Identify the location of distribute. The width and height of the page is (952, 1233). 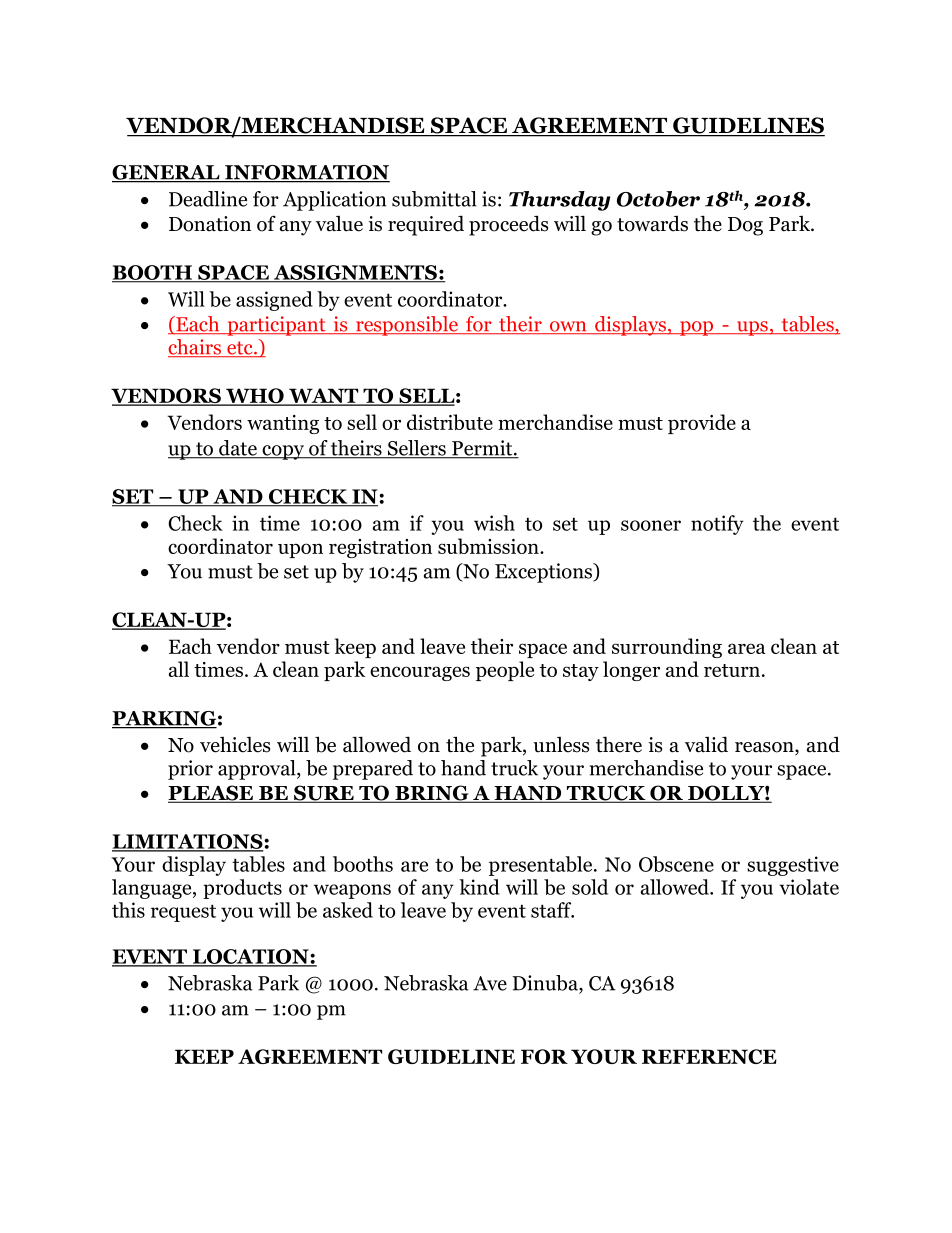
(450, 422).
